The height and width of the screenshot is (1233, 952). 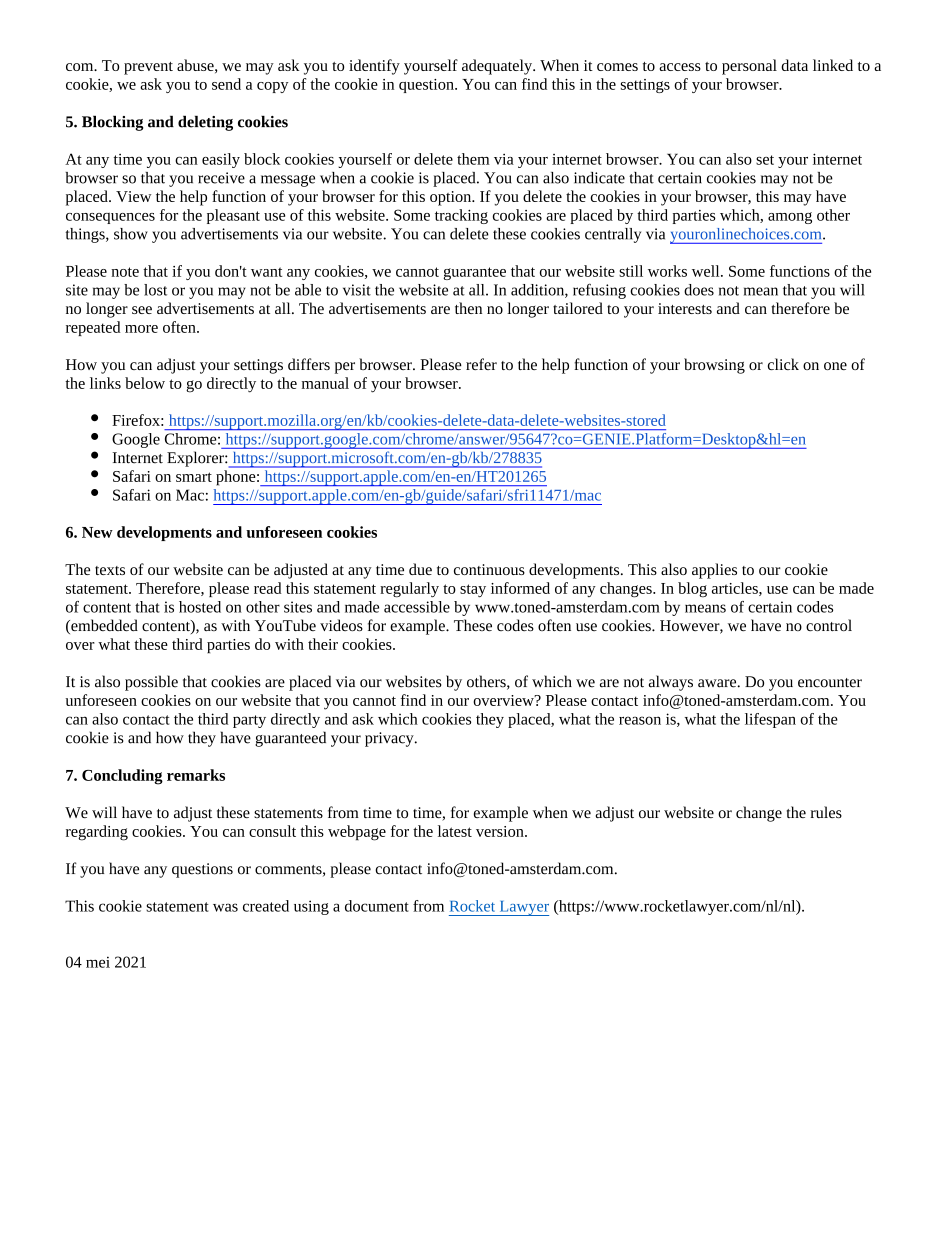 What do you see at coordinates (749, 67) in the screenshot?
I see `personal` at bounding box center [749, 67].
